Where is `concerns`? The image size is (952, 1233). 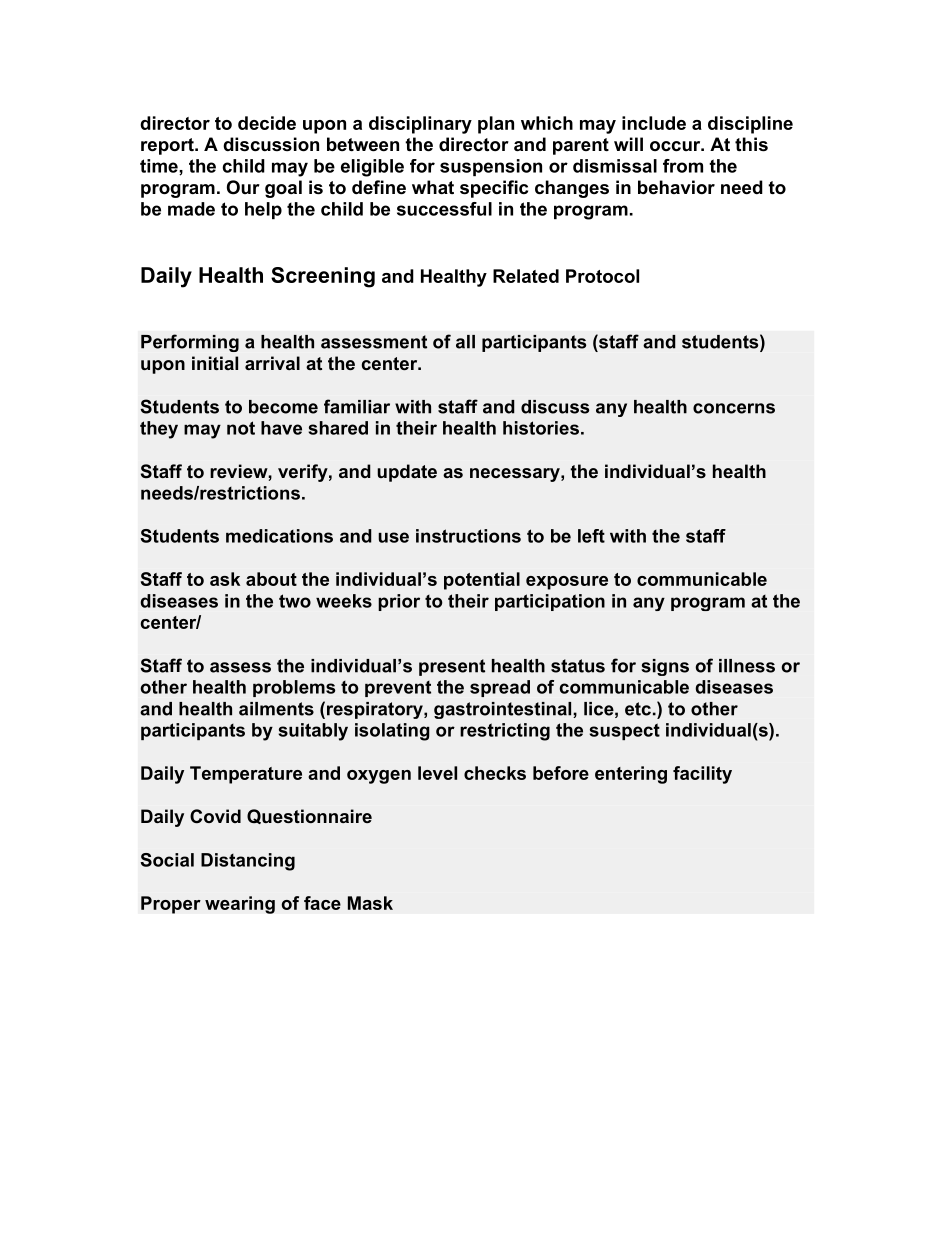
concerns is located at coordinates (734, 408).
